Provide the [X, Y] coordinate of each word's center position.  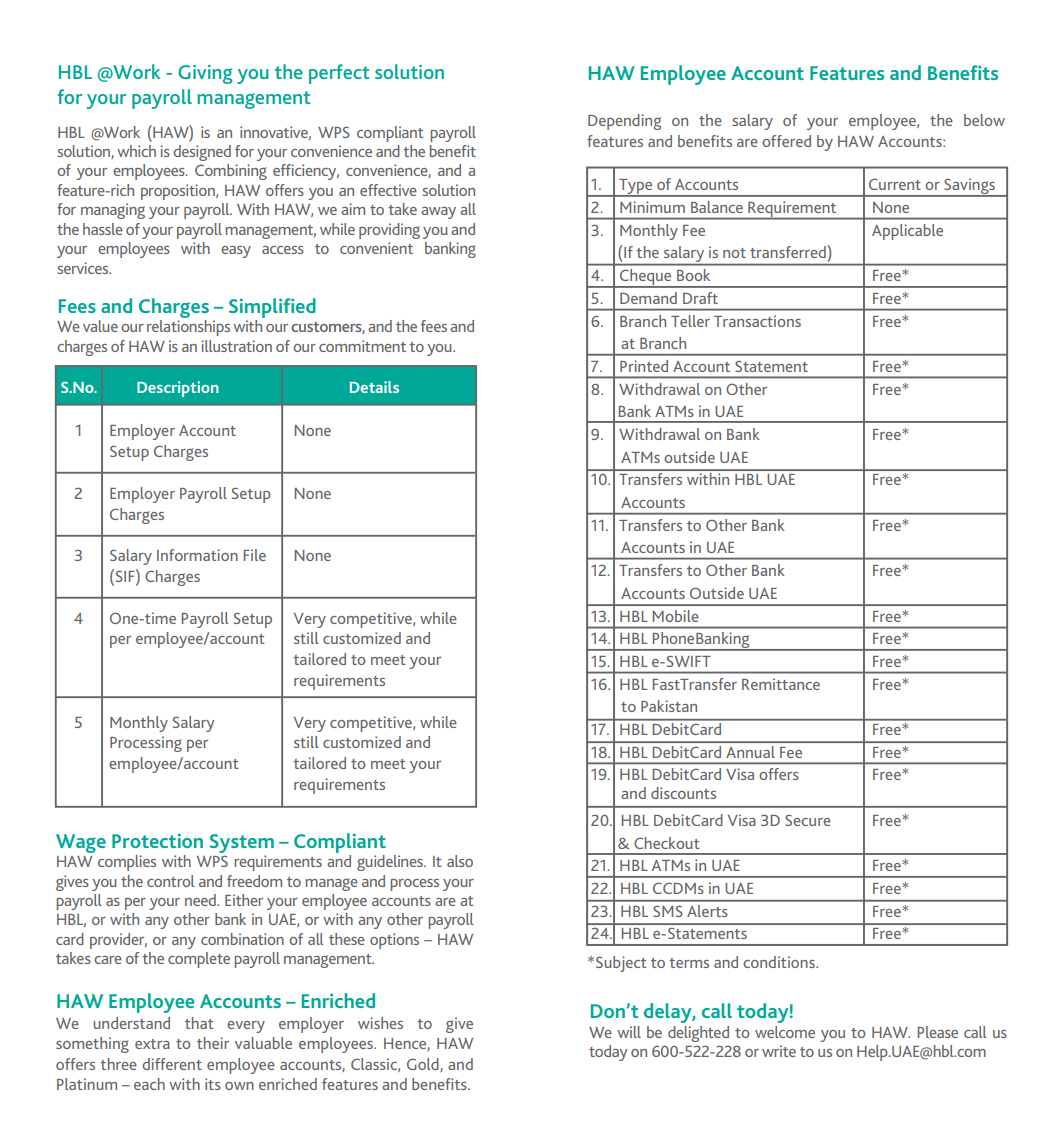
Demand [648, 298]
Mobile [676, 616]
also [460, 861]
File [255, 555]
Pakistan [669, 706]
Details [374, 387]
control [170, 881]
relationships [188, 328]
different [172, 1064]
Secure [808, 820]
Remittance [781, 684]
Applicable [907, 232]
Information [197, 555]
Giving [205, 74]
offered [786, 141]
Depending [624, 122]
